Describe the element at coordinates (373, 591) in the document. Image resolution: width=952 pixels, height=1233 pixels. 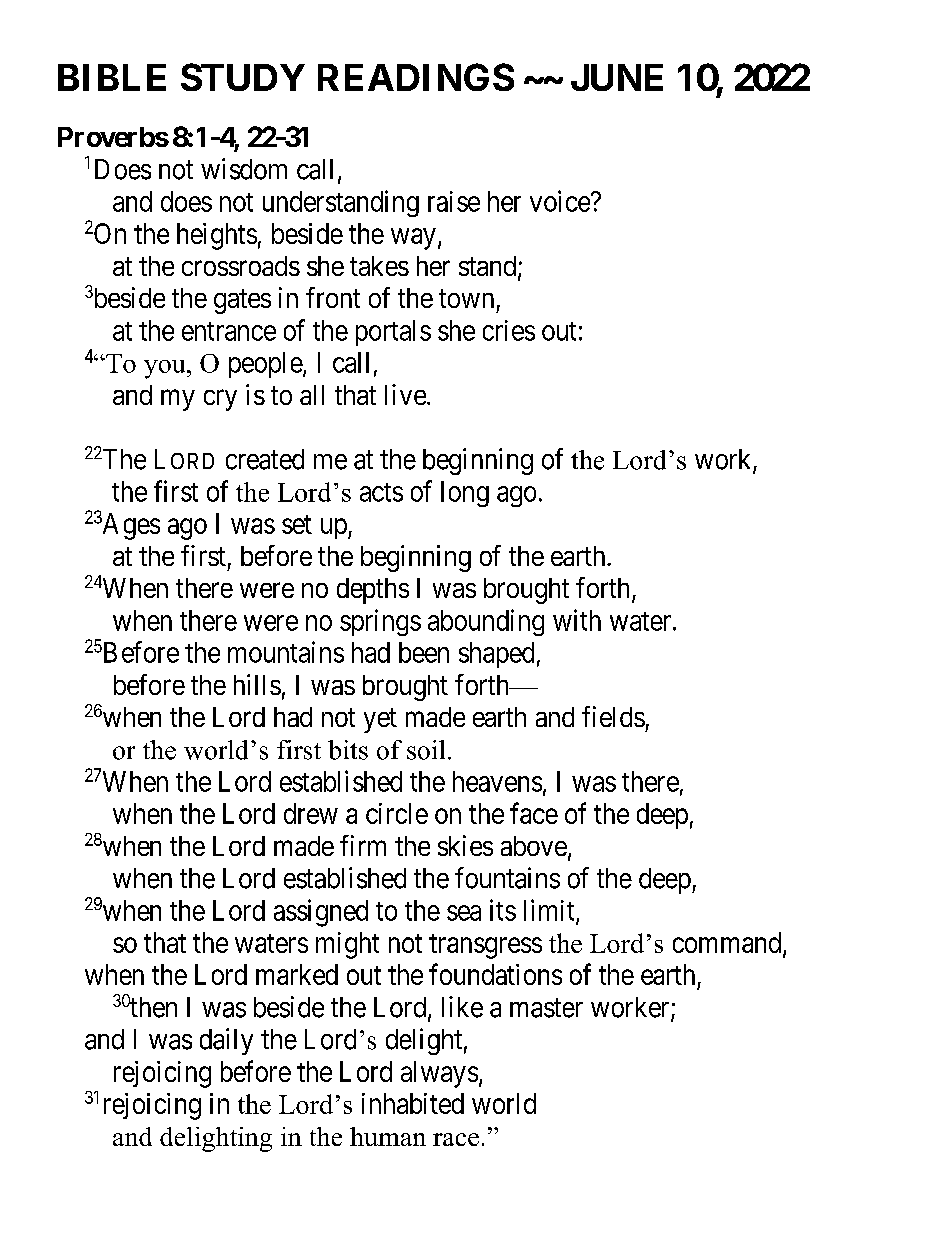
I see `depths` at that location.
